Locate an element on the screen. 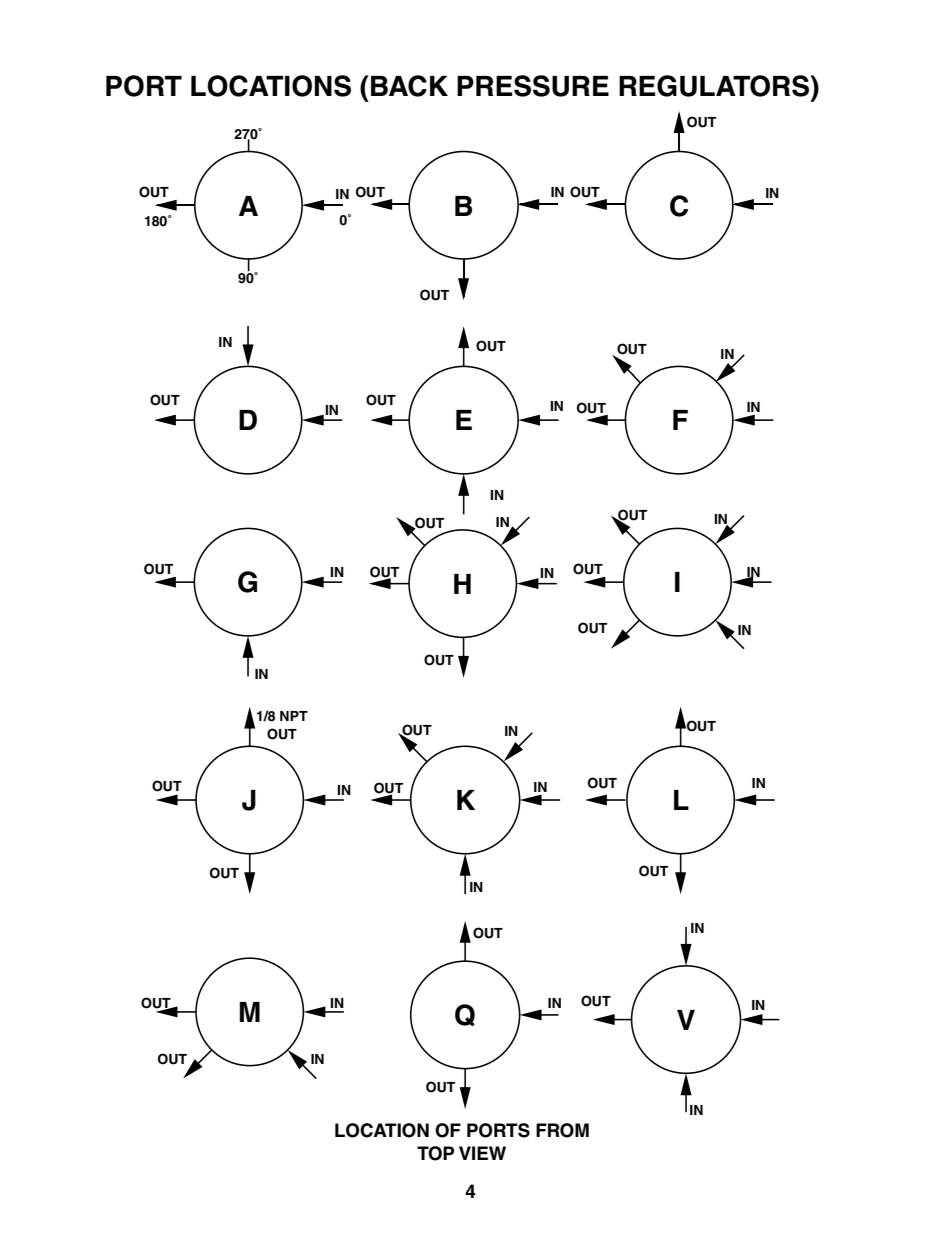 The height and width of the screenshot is (1233, 952). TOP is located at coordinates (435, 1153).
